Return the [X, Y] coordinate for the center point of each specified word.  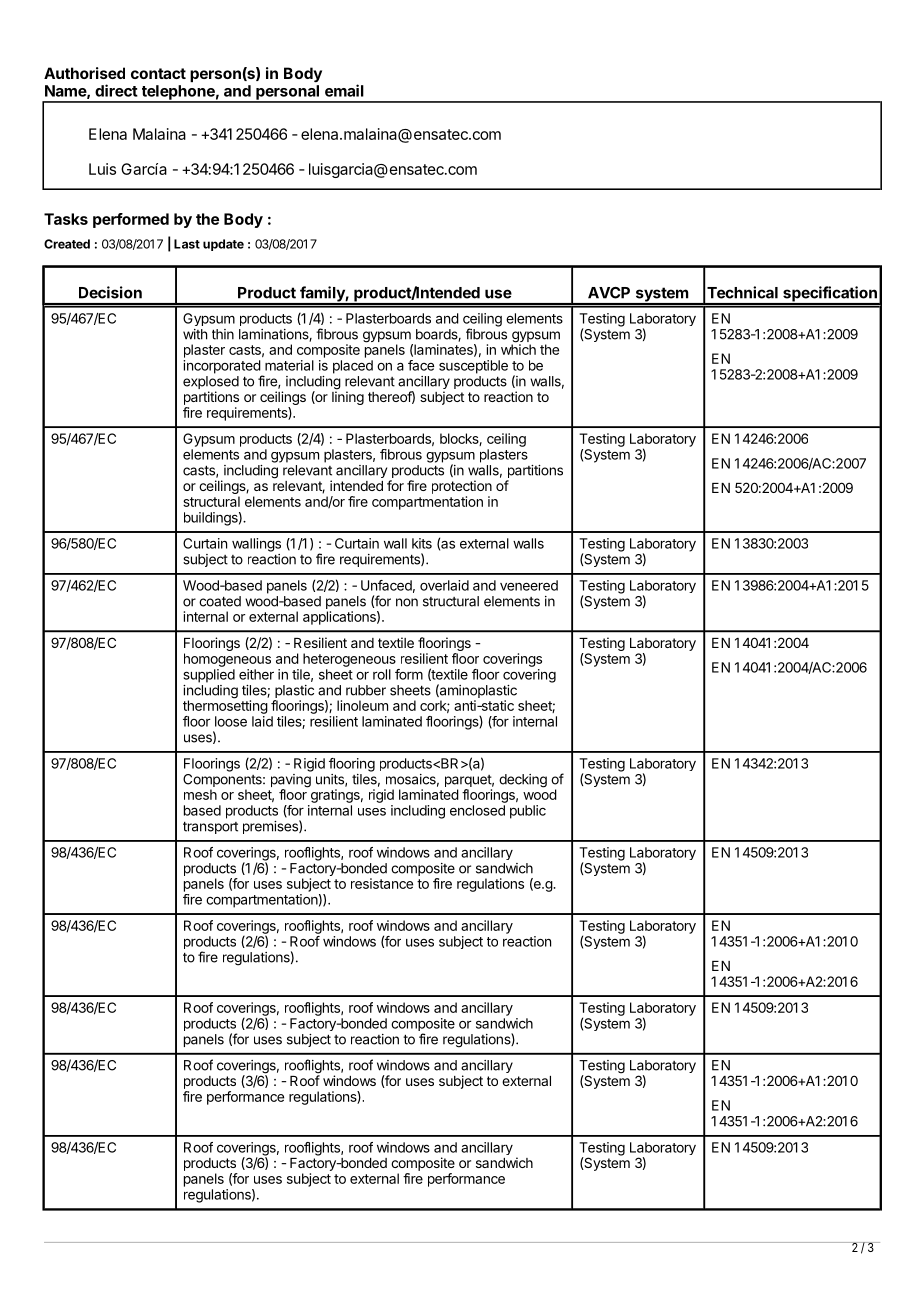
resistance [382, 883]
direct [116, 90]
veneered [529, 585]
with [195, 334]
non [407, 602]
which [518, 348]
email [344, 90]
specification [830, 295]
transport [210, 827]
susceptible [473, 367]
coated [220, 601]
